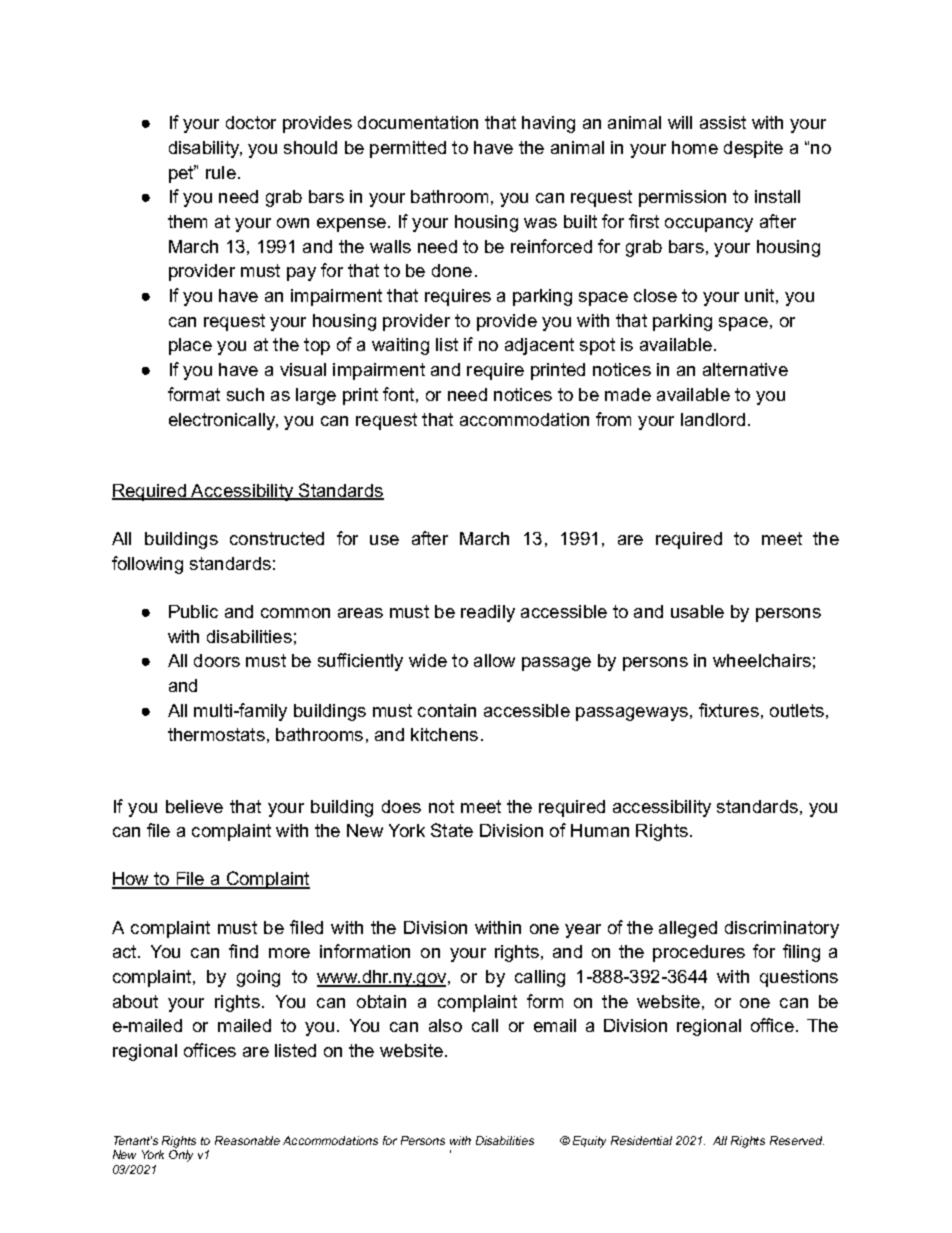  Describe the element at coordinates (194, 806) in the document. I see `believe` at that location.
